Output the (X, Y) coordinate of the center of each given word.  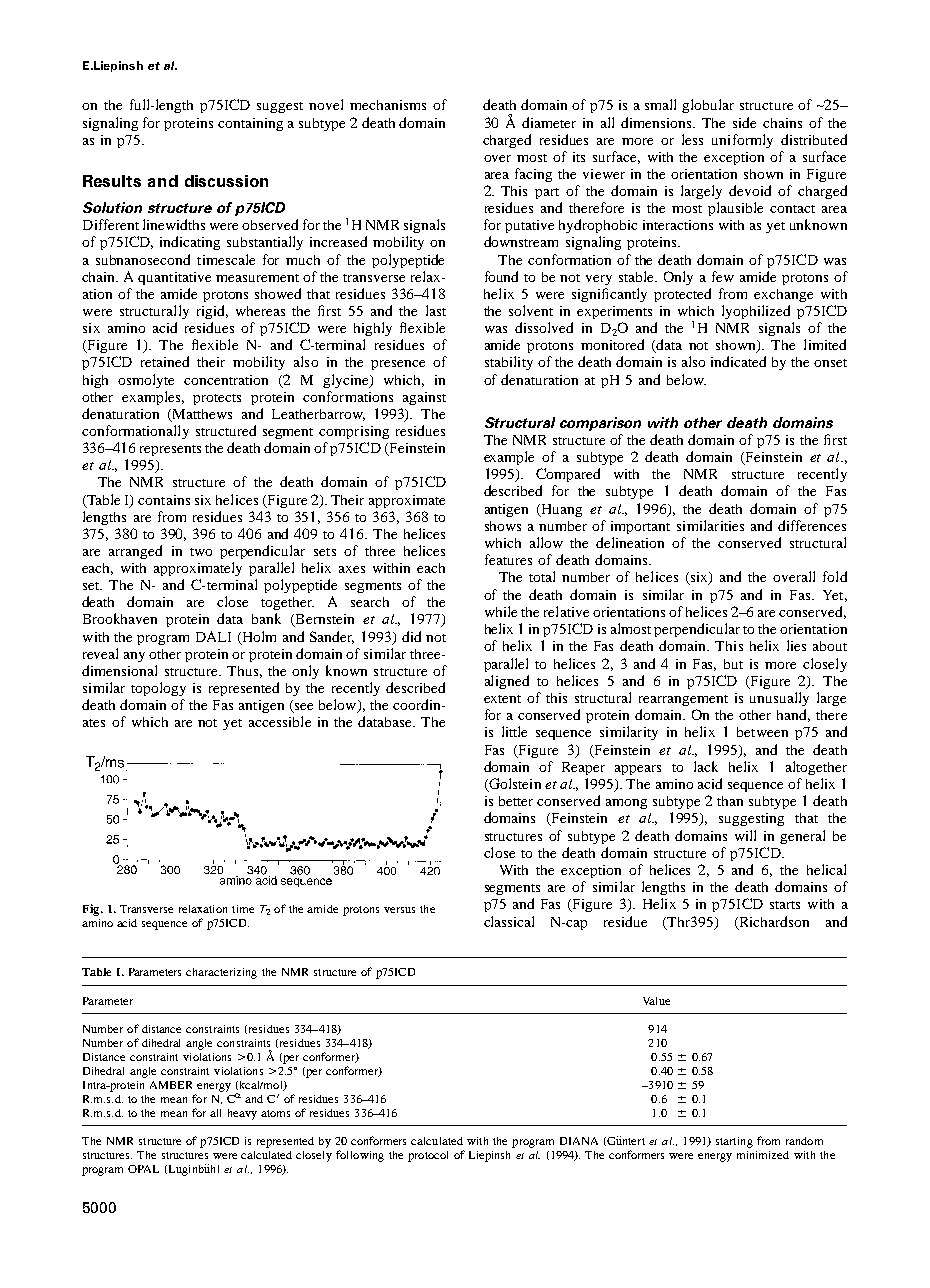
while (501, 611)
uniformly (742, 141)
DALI (213, 636)
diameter (549, 122)
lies (796, 645)
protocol (428, 1156)
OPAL (143, 1169)
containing (250, 124)
